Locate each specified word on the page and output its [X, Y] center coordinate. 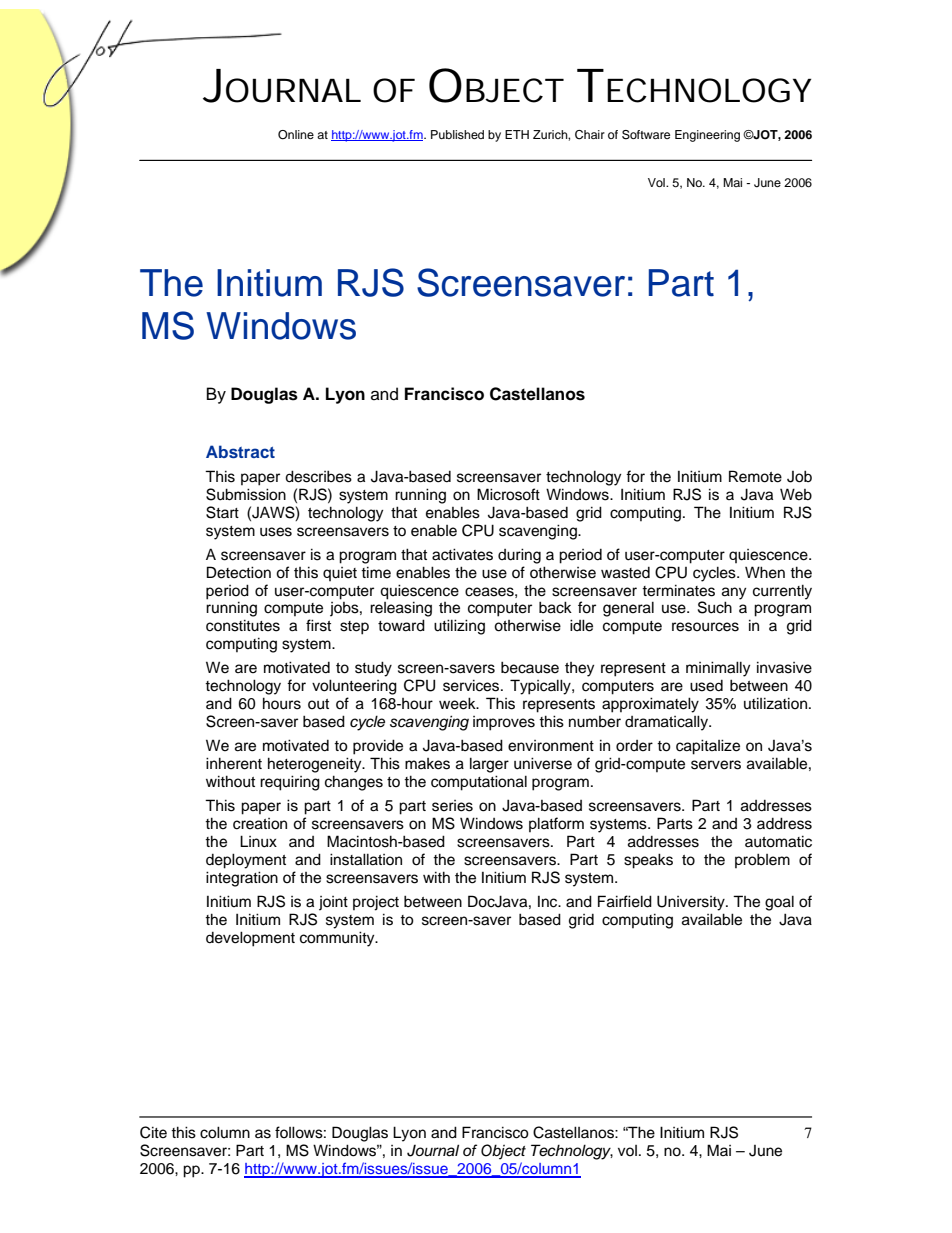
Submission [246, 494]
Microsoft [508, 494]
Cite [153, 1132]
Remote [755, 476]
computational [479, 783]
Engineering [707, 136]
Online [296, 135]
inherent [234, 763]
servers [716, 765]
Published [457, 134]
